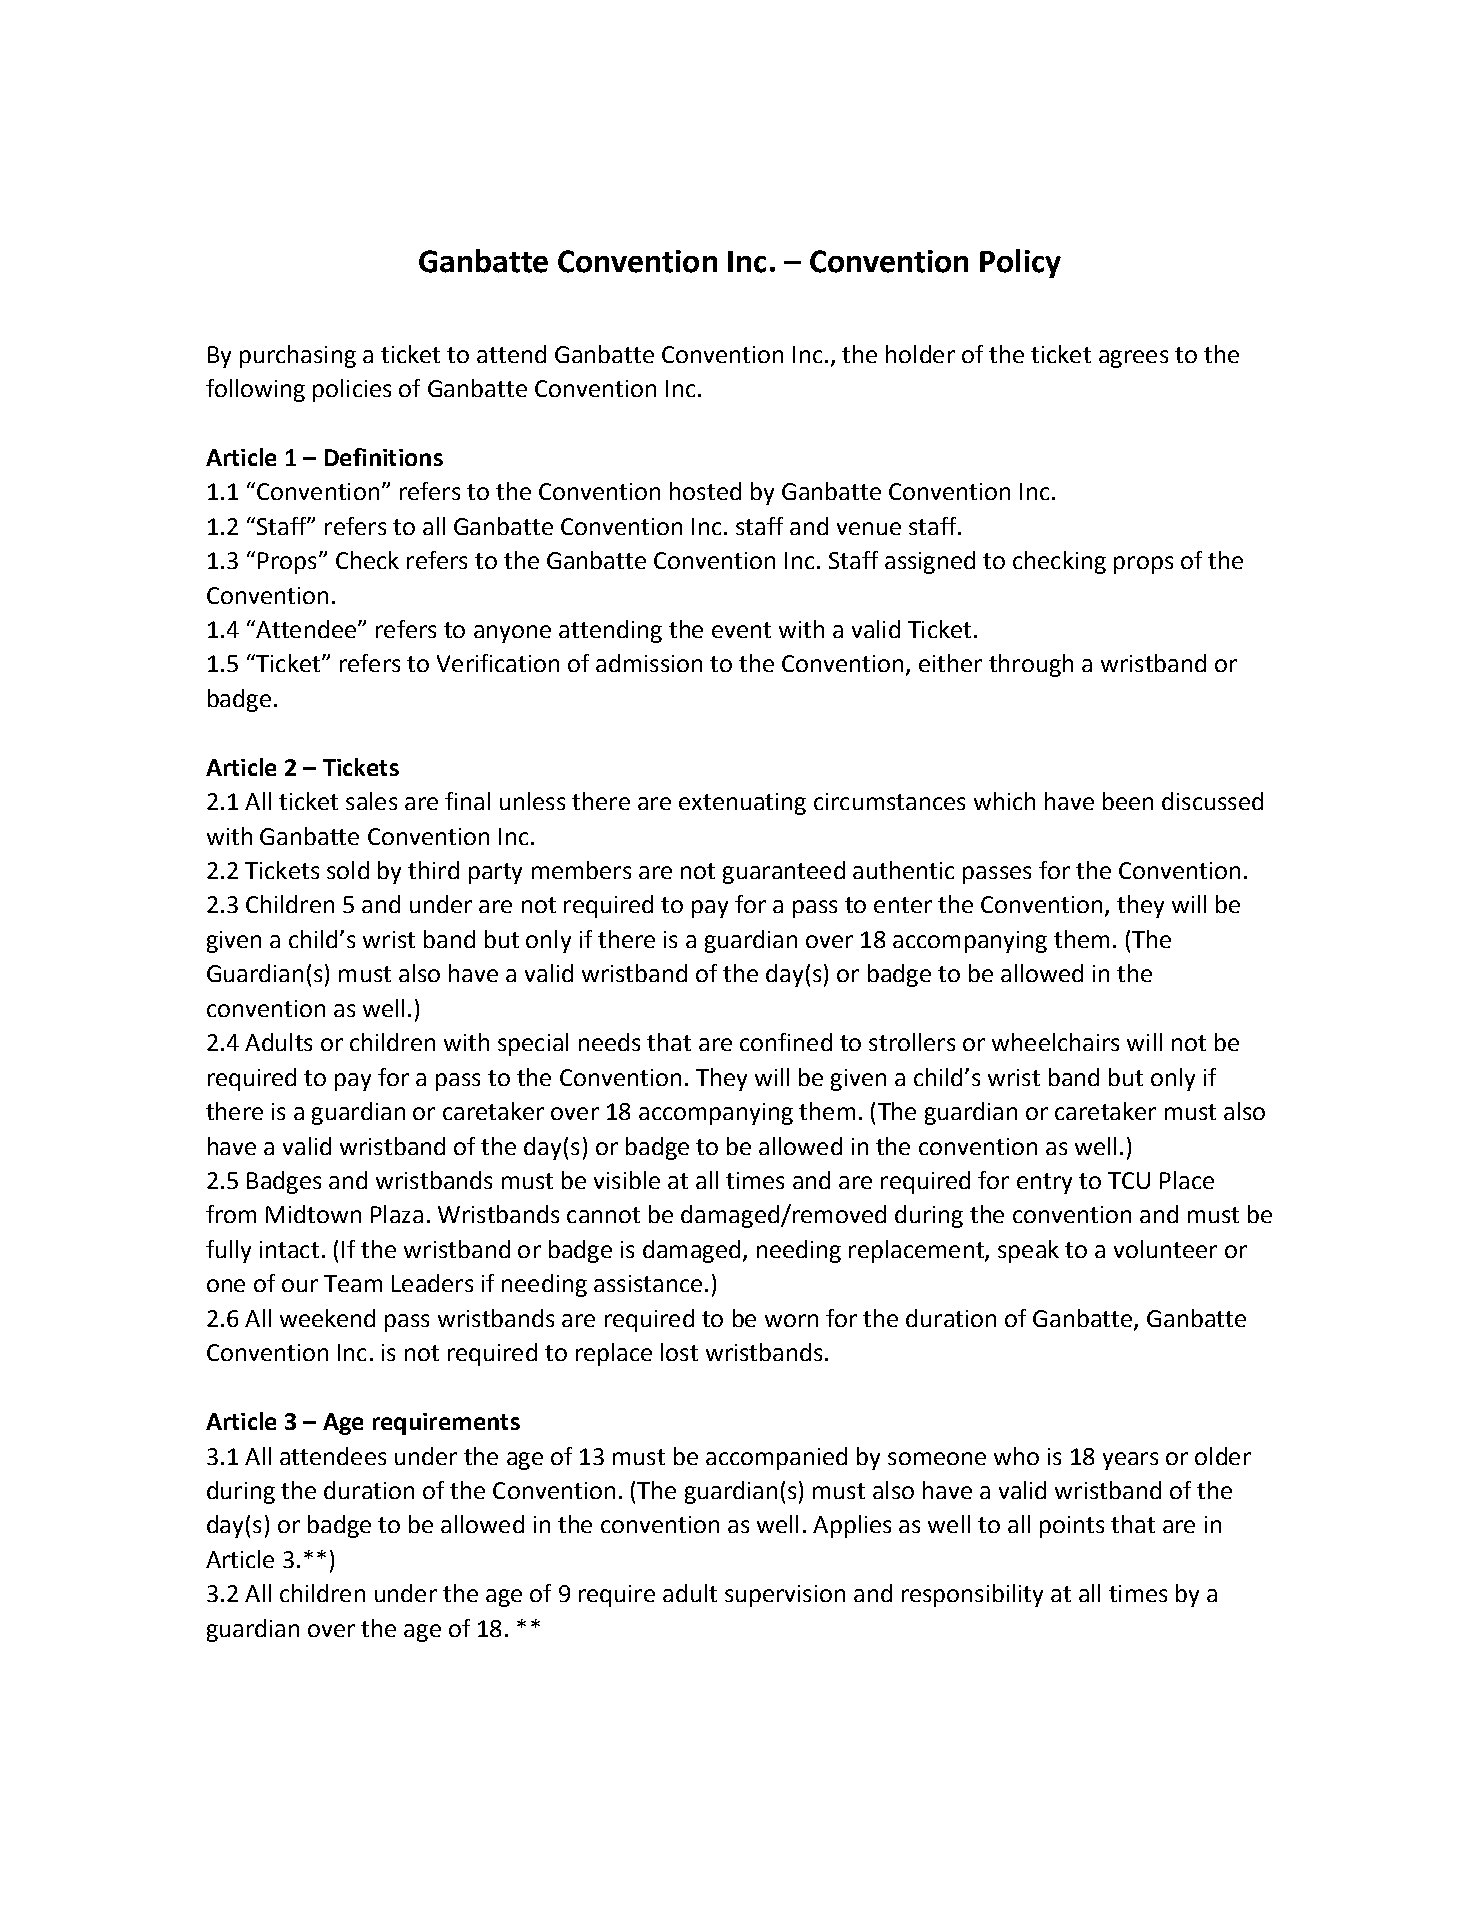 Image resolution: width=1479 pixels, height=1914 pixels. What do you see at coordinates (1133, 359) in the document?
I see `agrees` at bounding box center [1133, 359].
